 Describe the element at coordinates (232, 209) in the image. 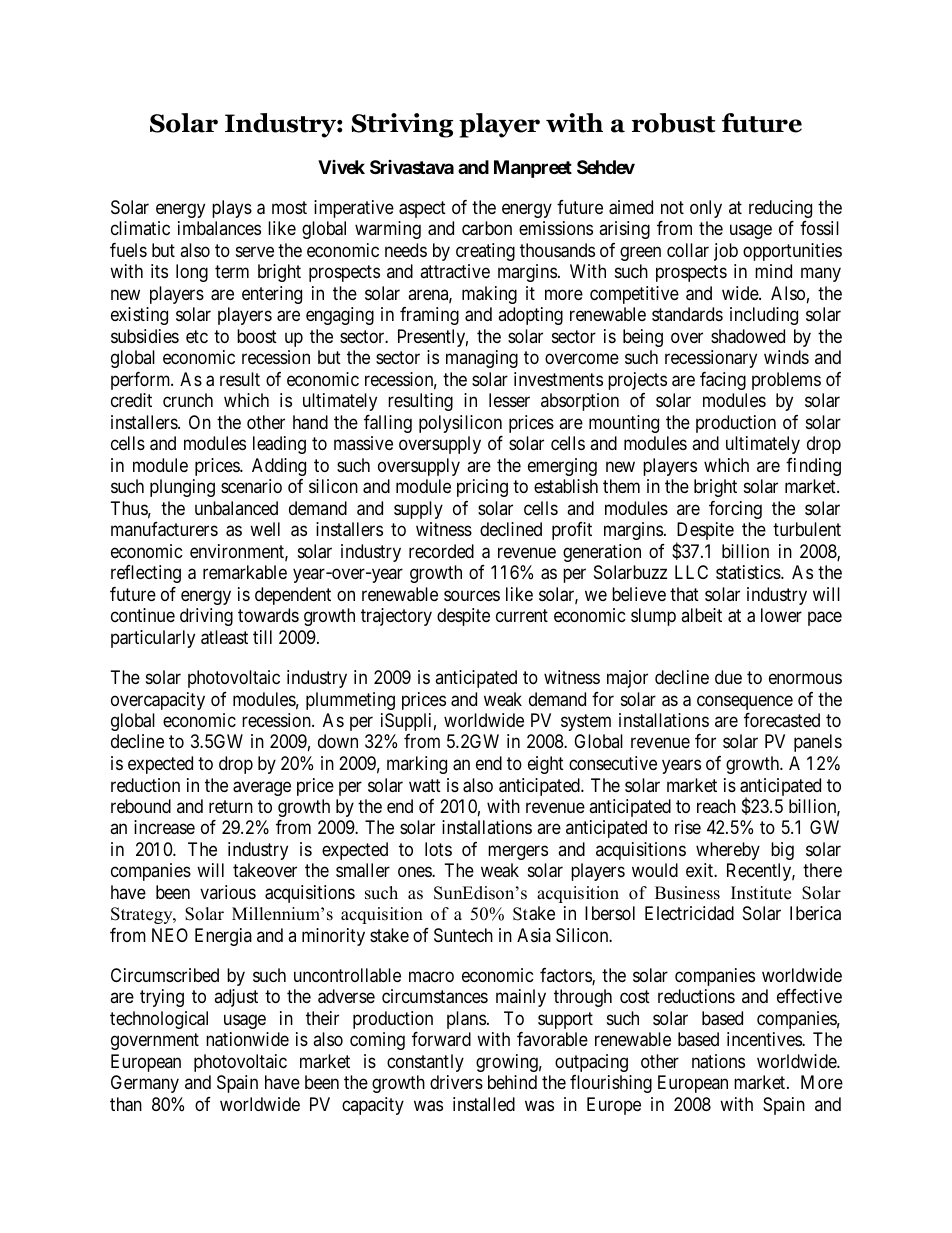

I see `plays` at that location.
